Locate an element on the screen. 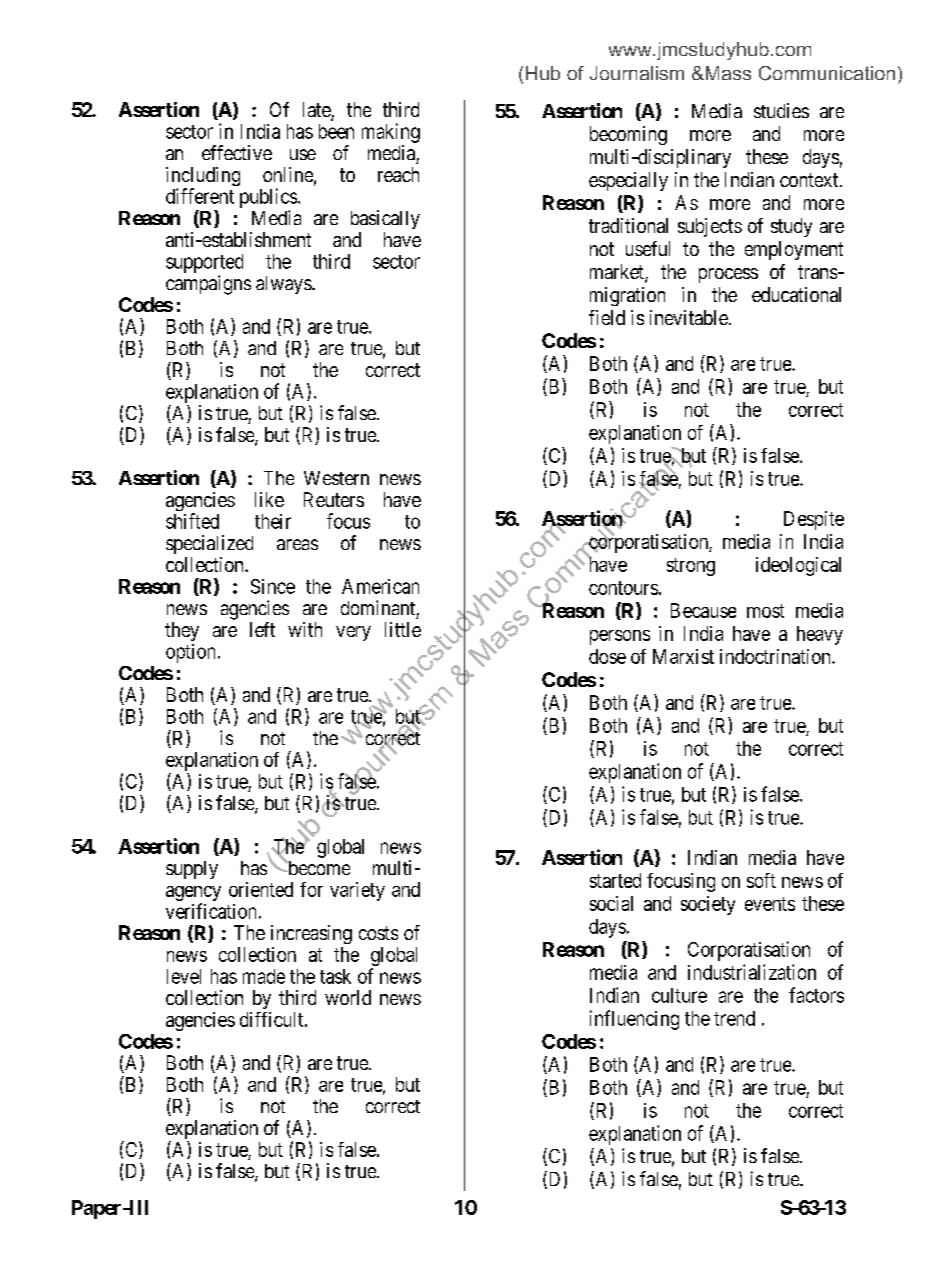 The height and width of the screenshot is (1288, 927). always is located at coordinates (284, 285).
